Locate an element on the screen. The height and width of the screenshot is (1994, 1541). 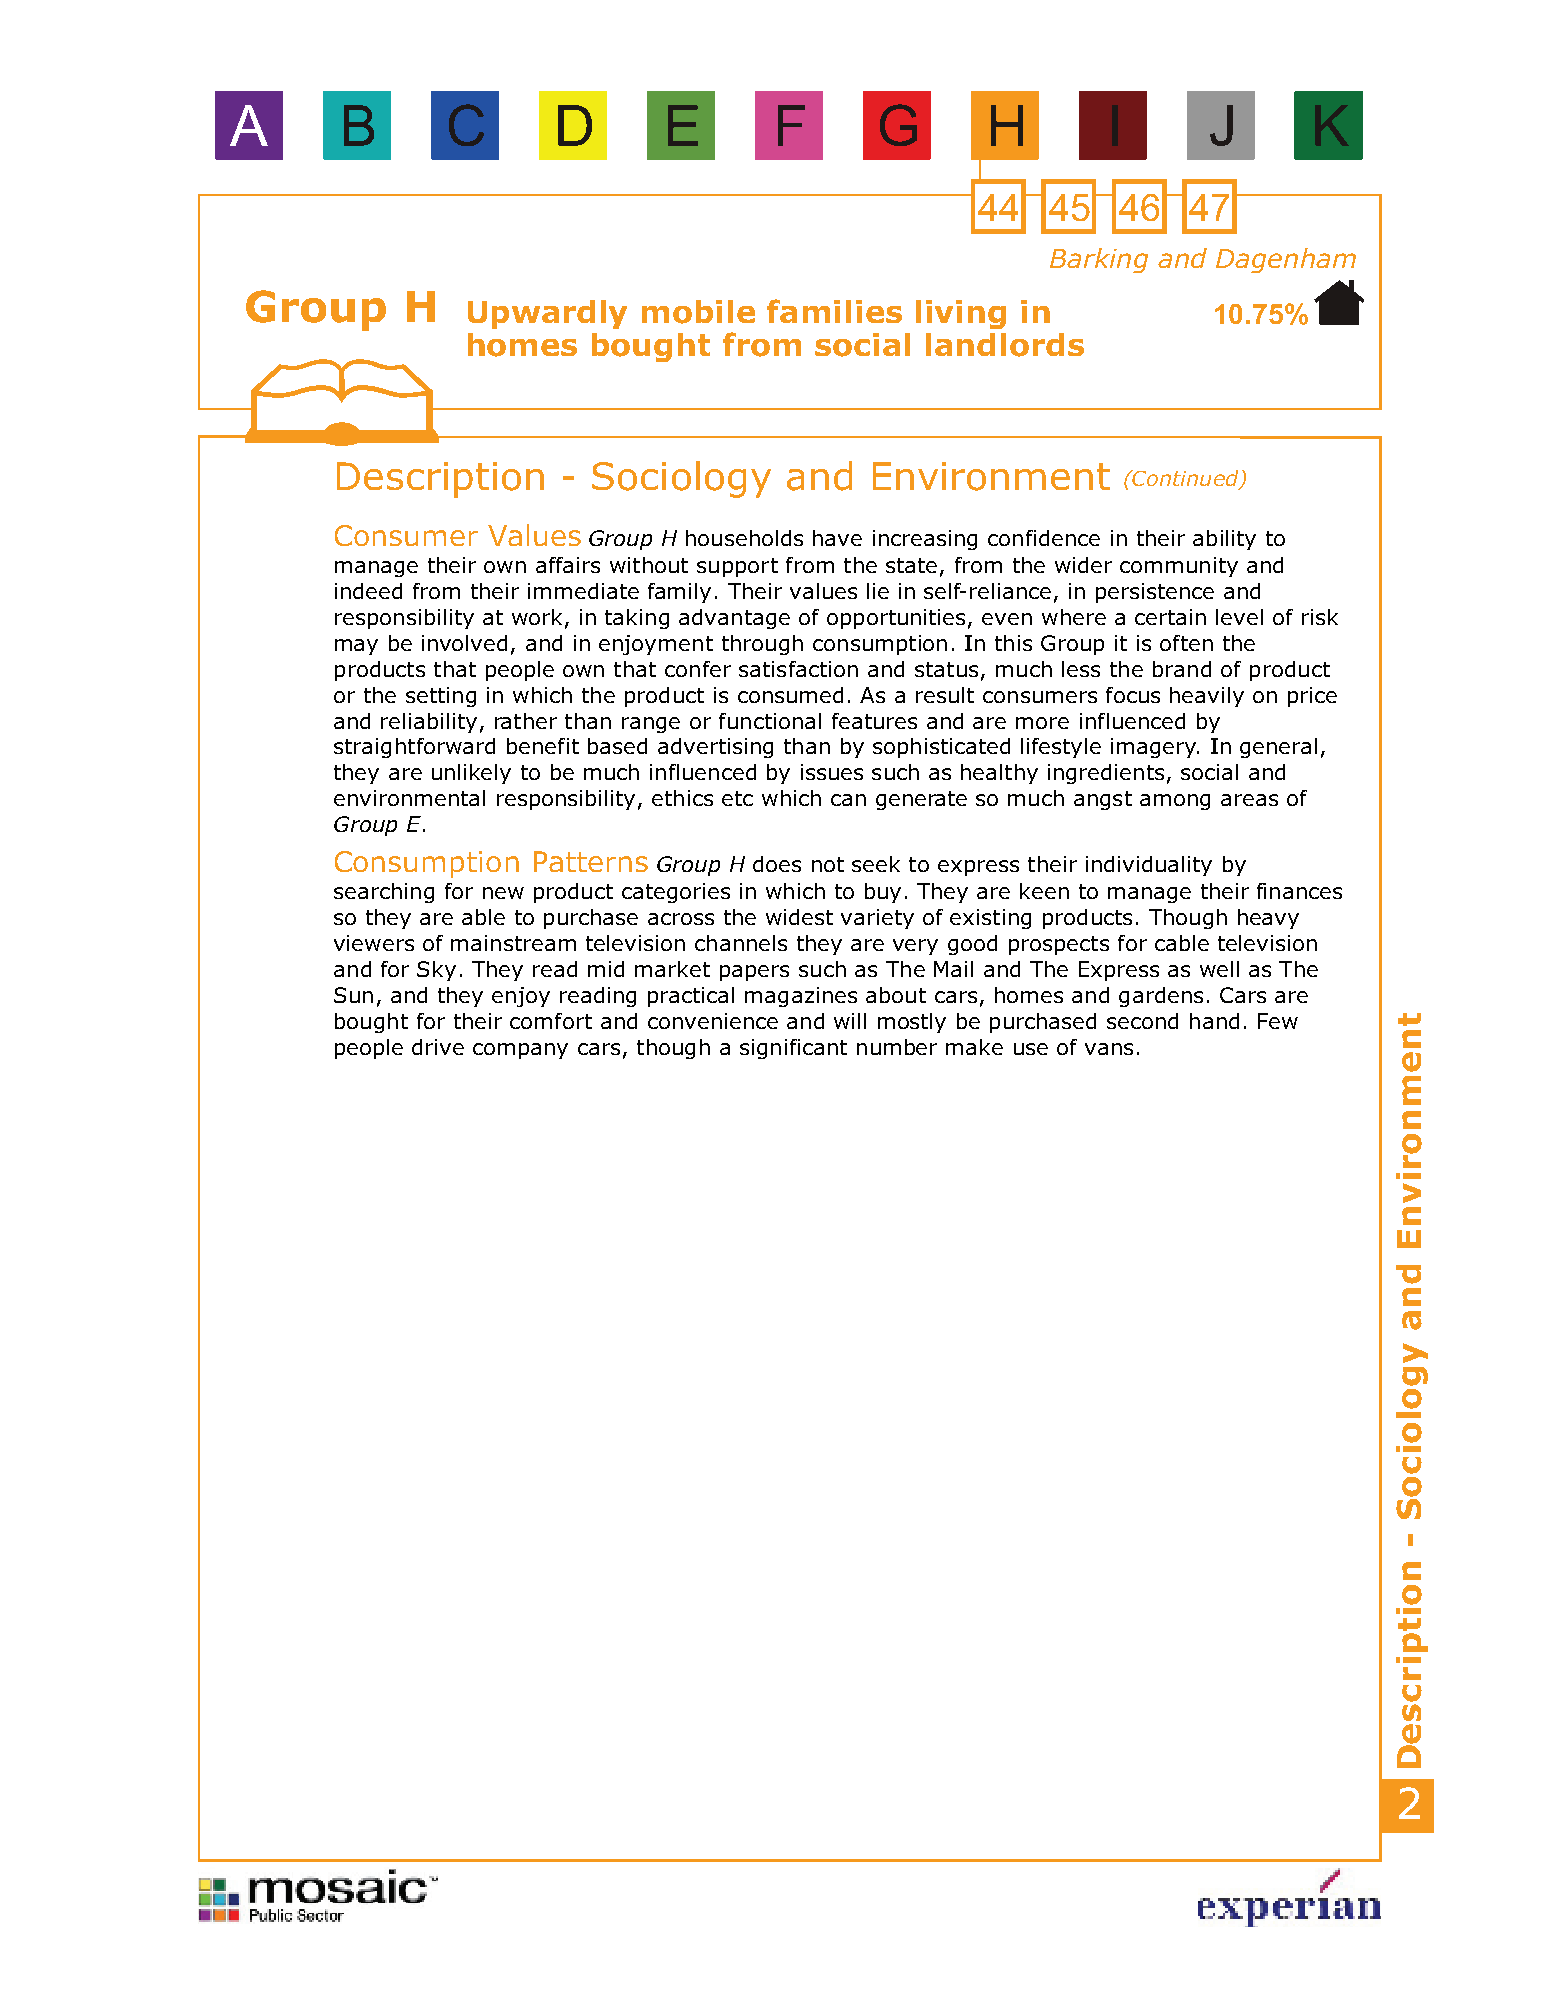
families is located at coordinates (834, 311).
